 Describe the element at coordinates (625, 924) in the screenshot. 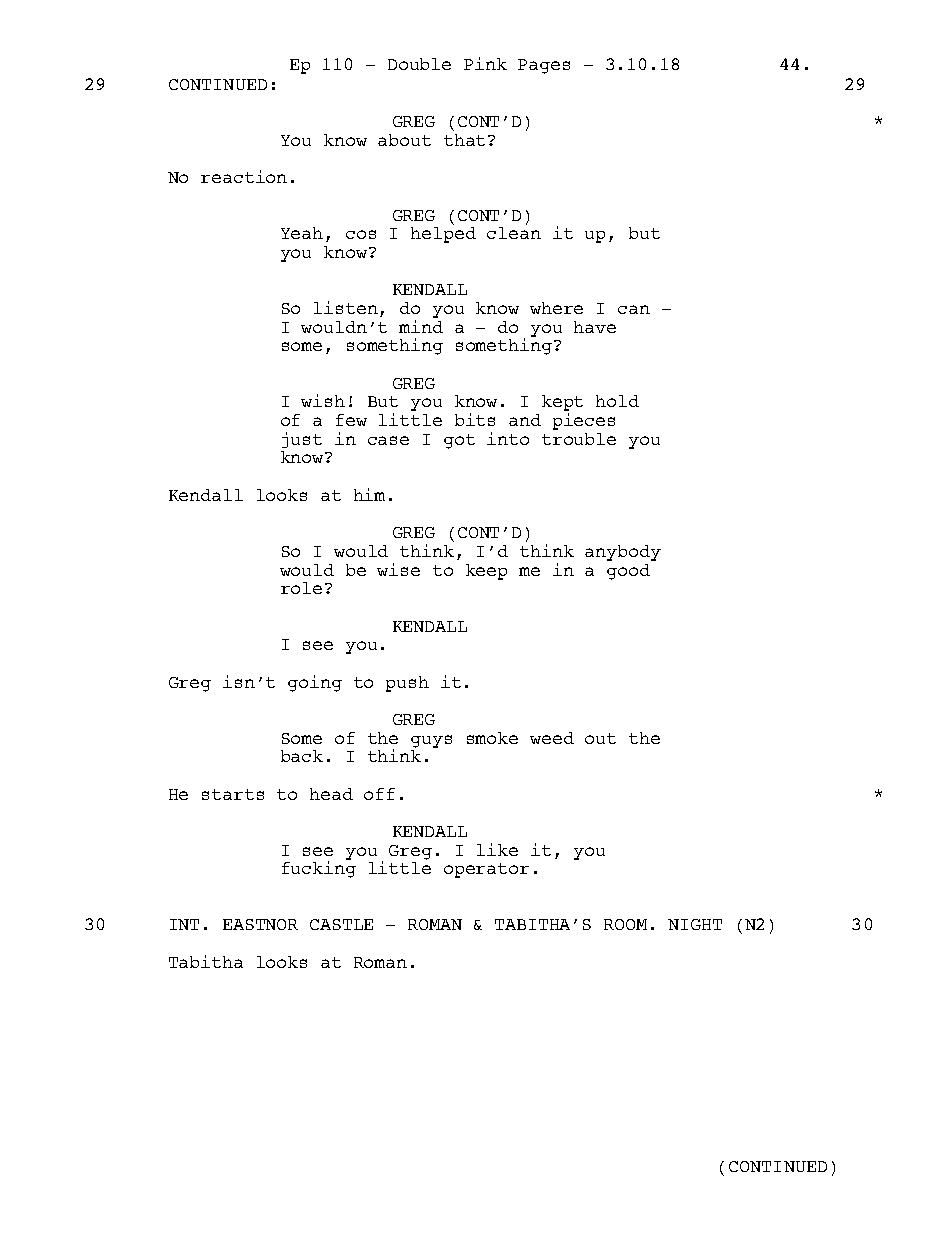

I see `ROOM` at that location.
